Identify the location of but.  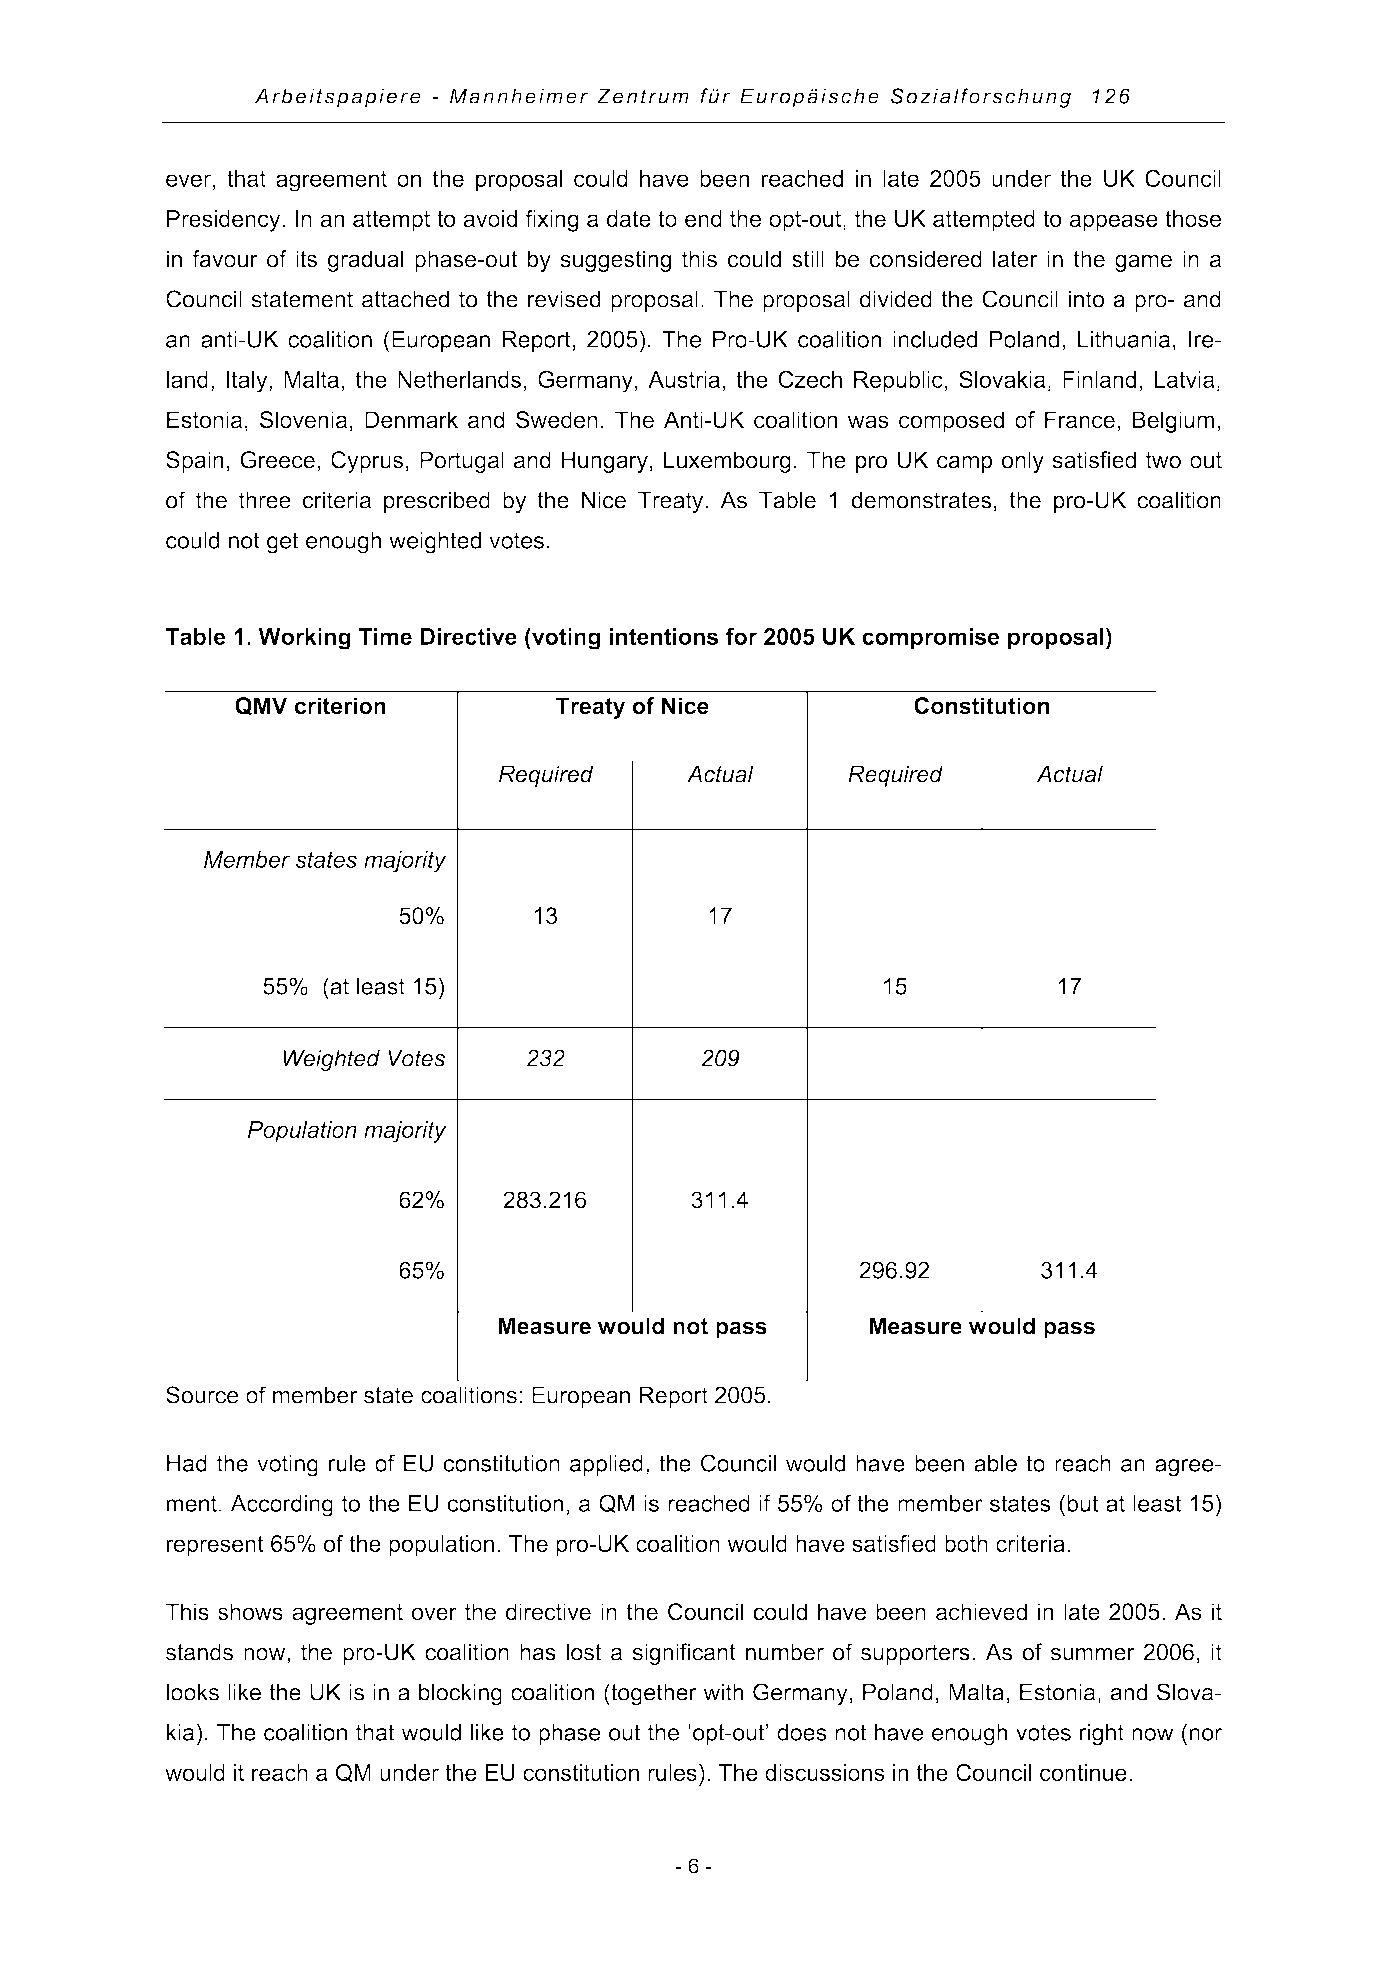
(1083, 1503).
